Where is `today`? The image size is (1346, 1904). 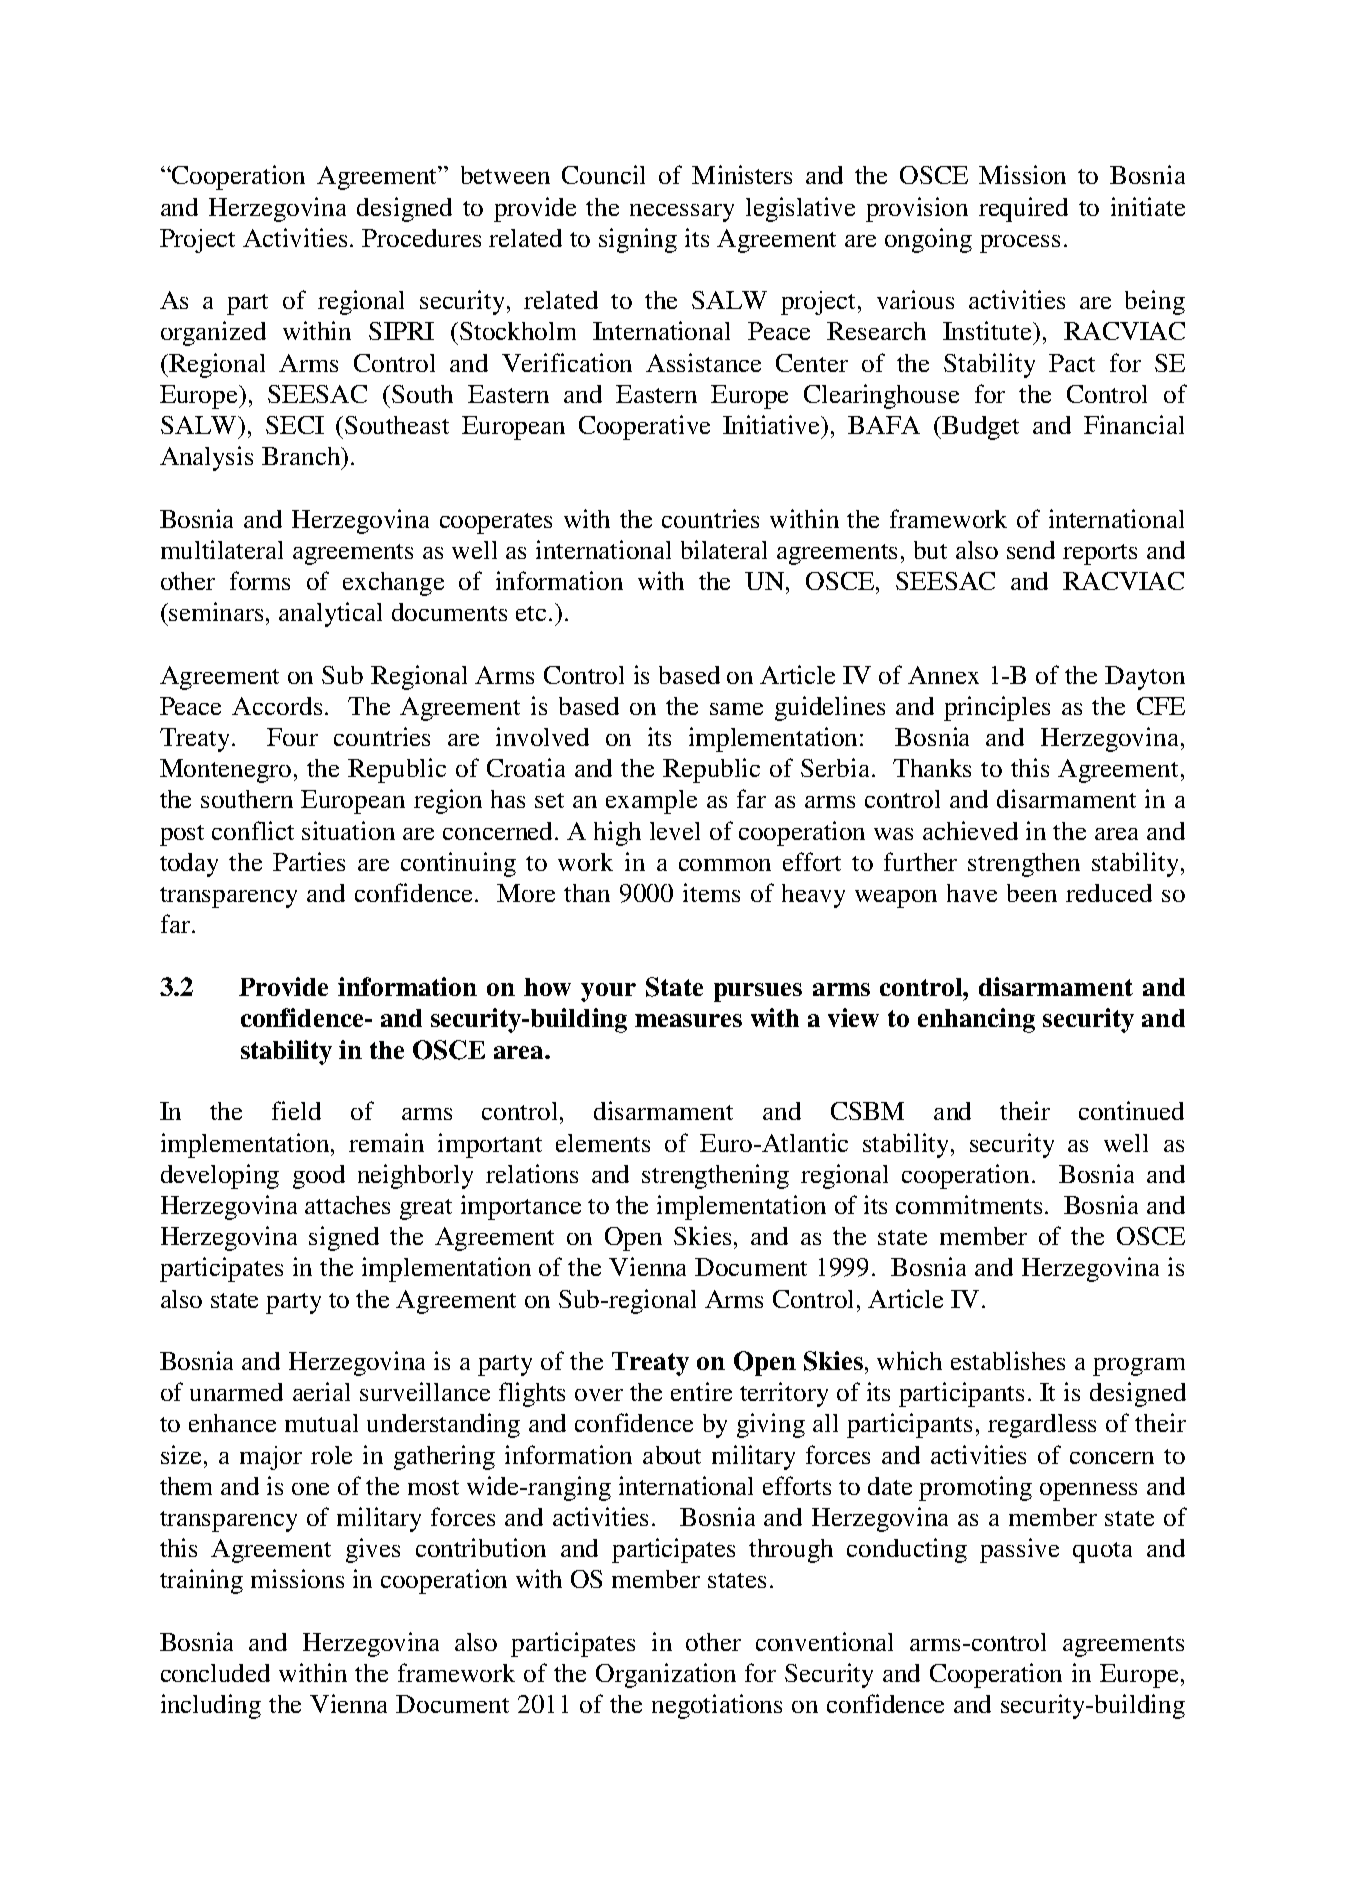
today is located at coordinates (189, 865).
